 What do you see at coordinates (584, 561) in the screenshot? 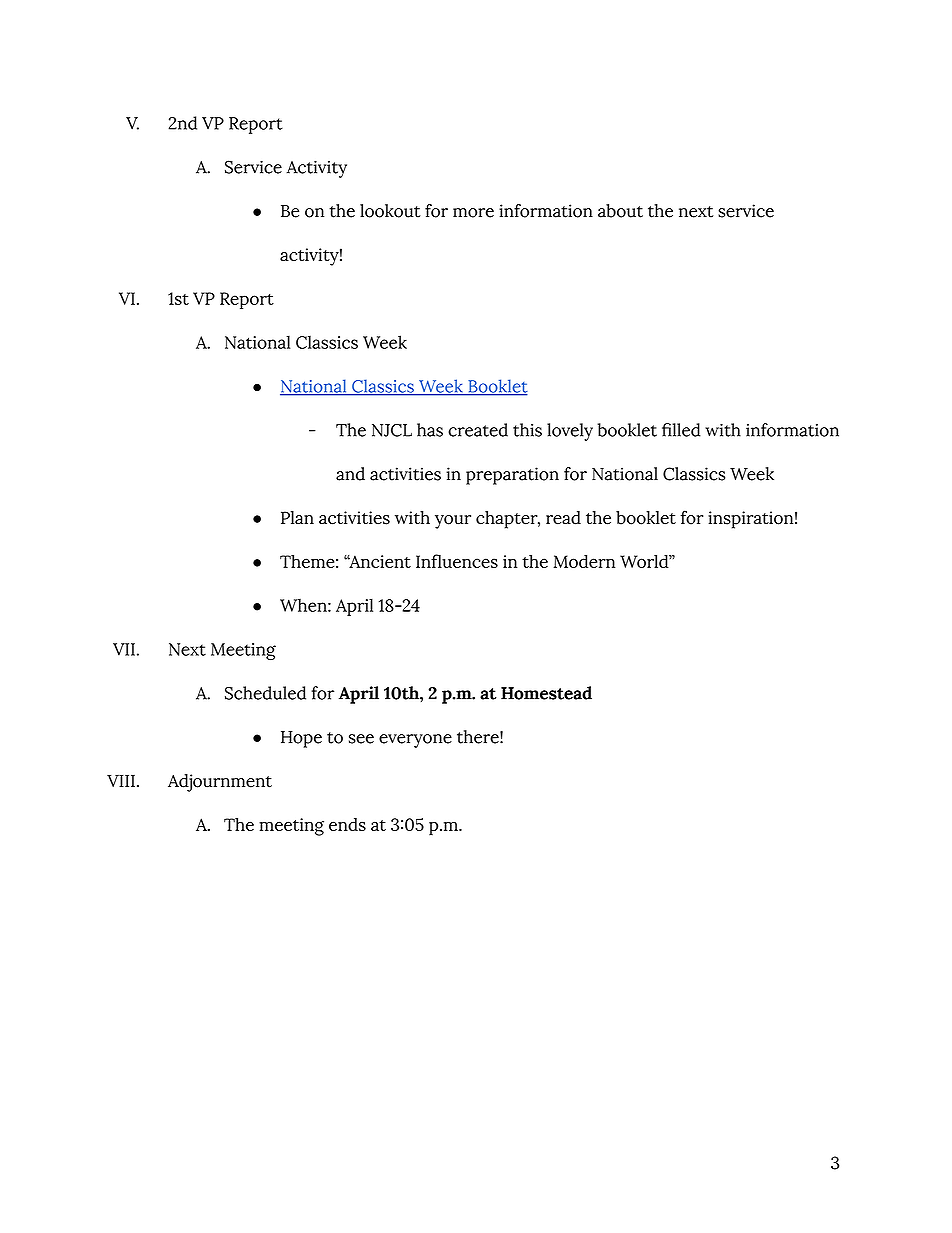
I see `Modern` at bounding box center [584, 561].
